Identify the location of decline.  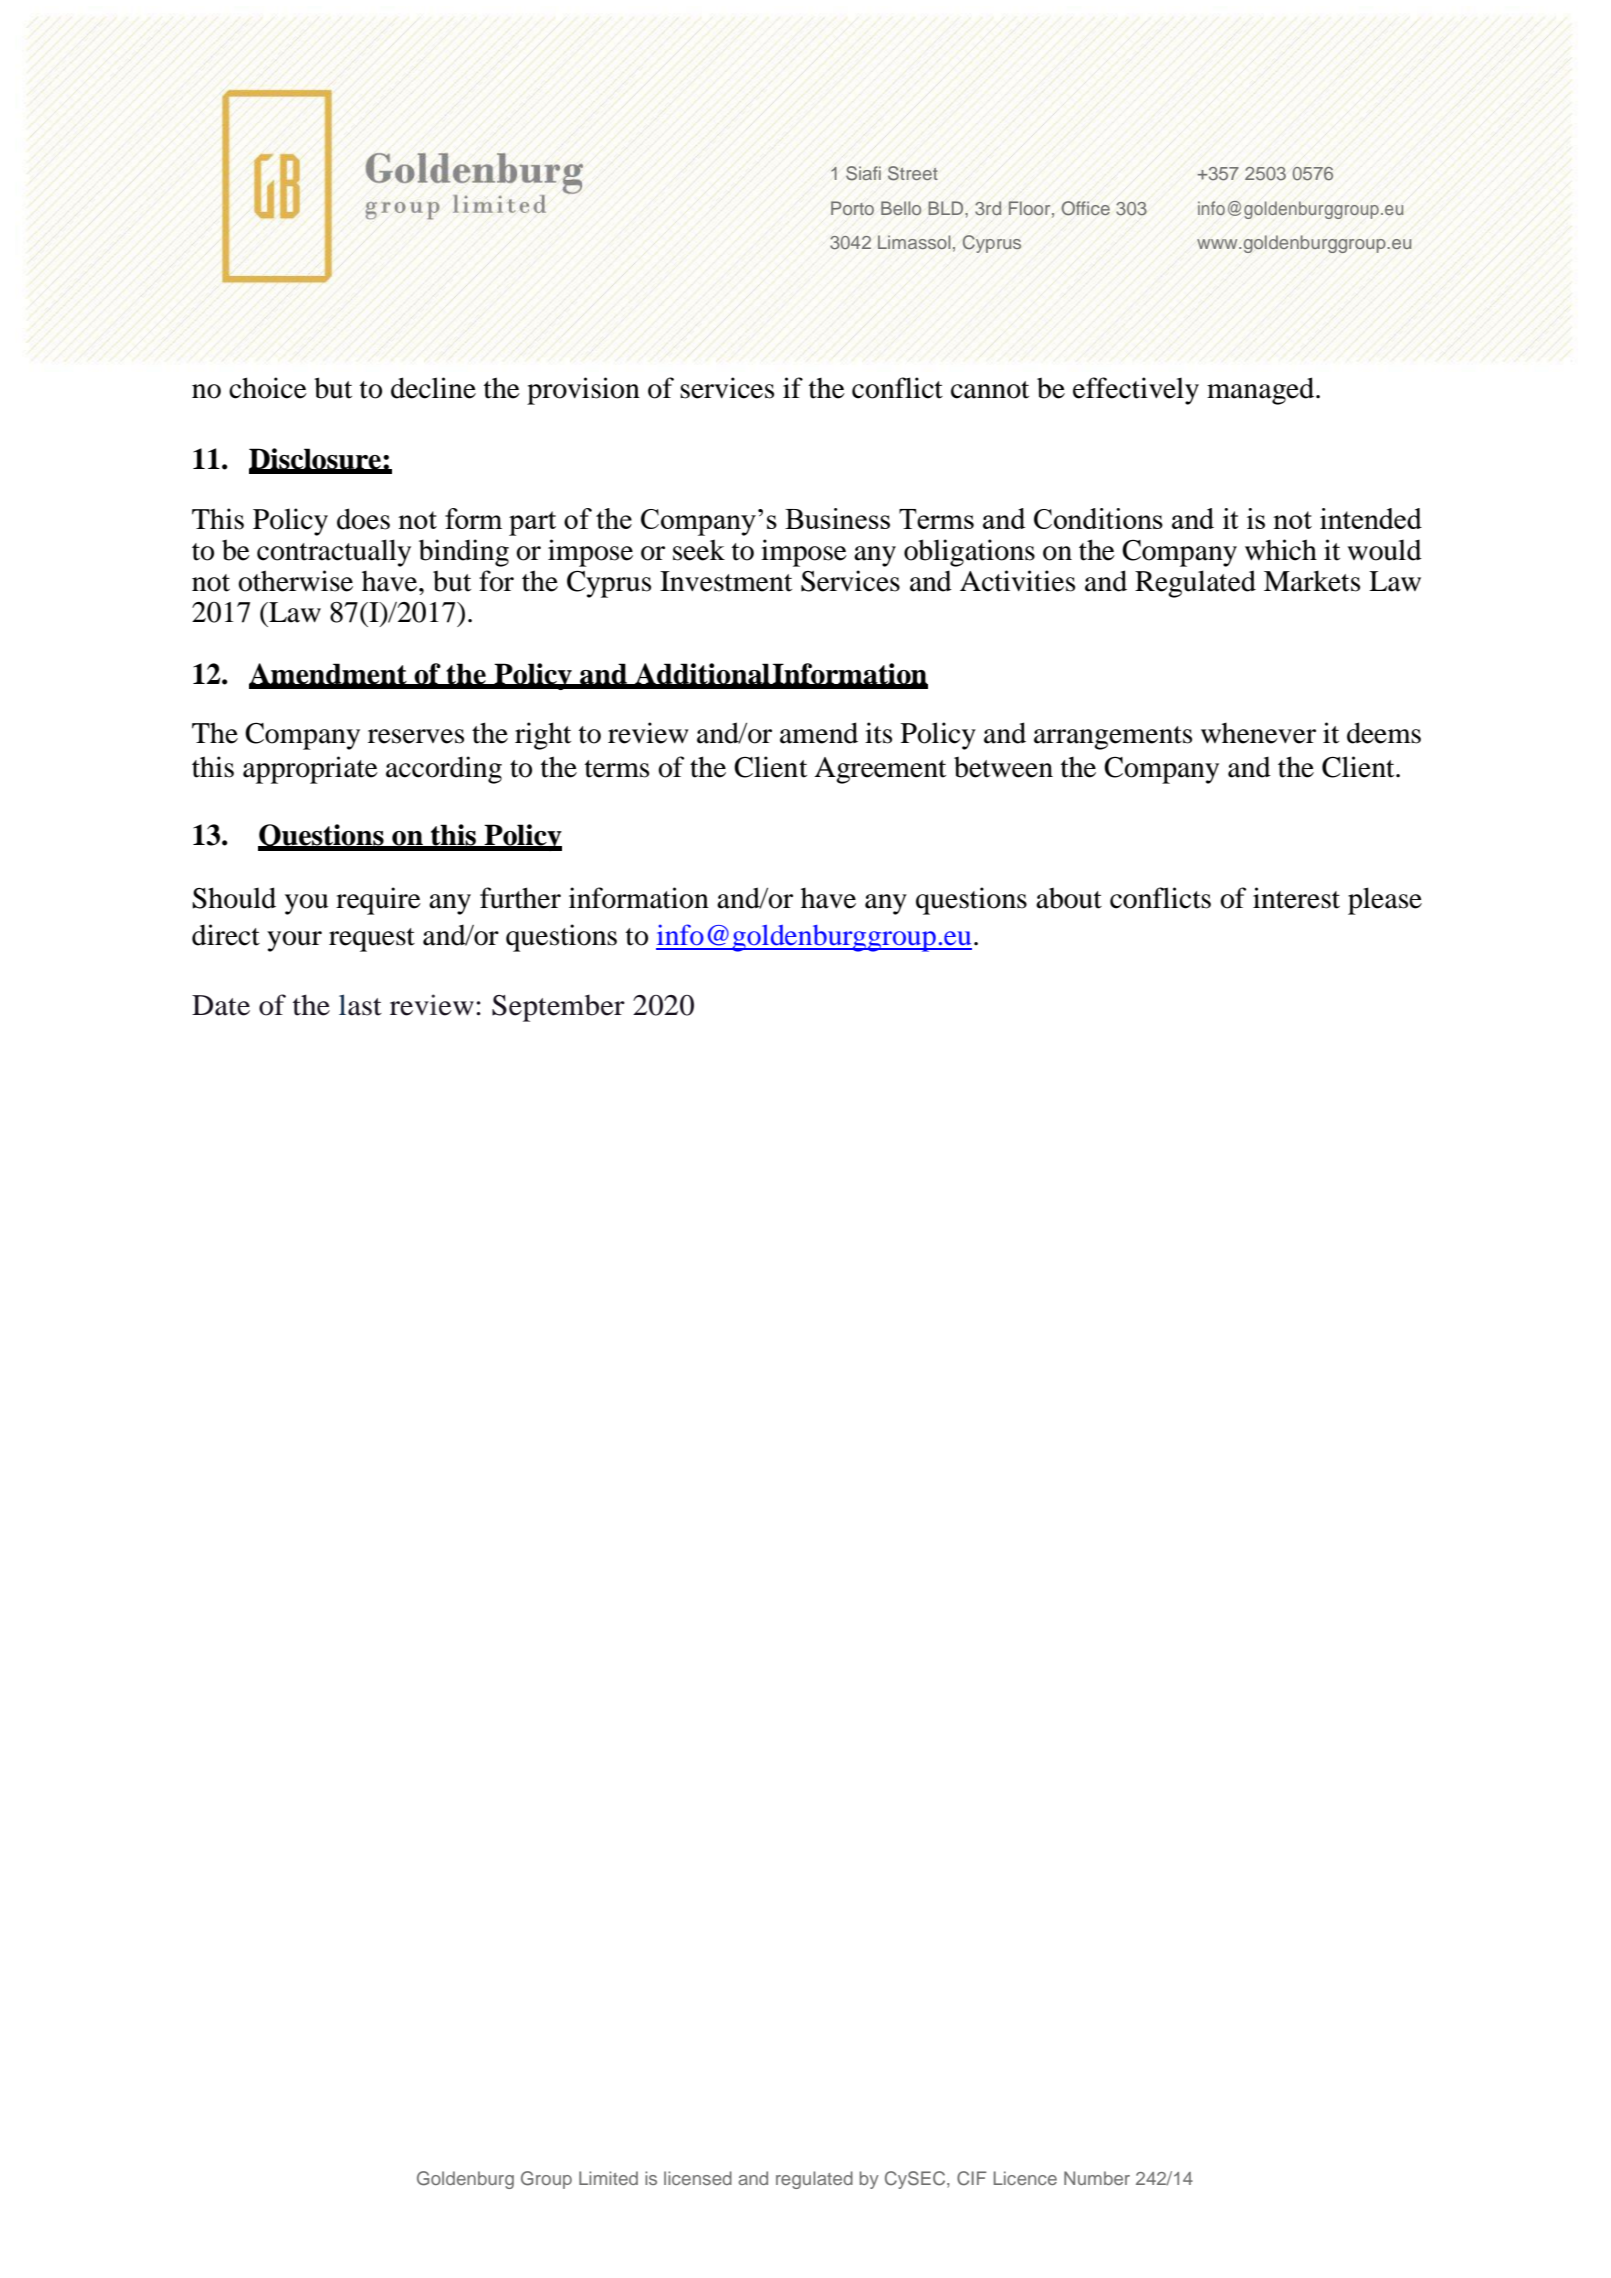
(433, 388).
